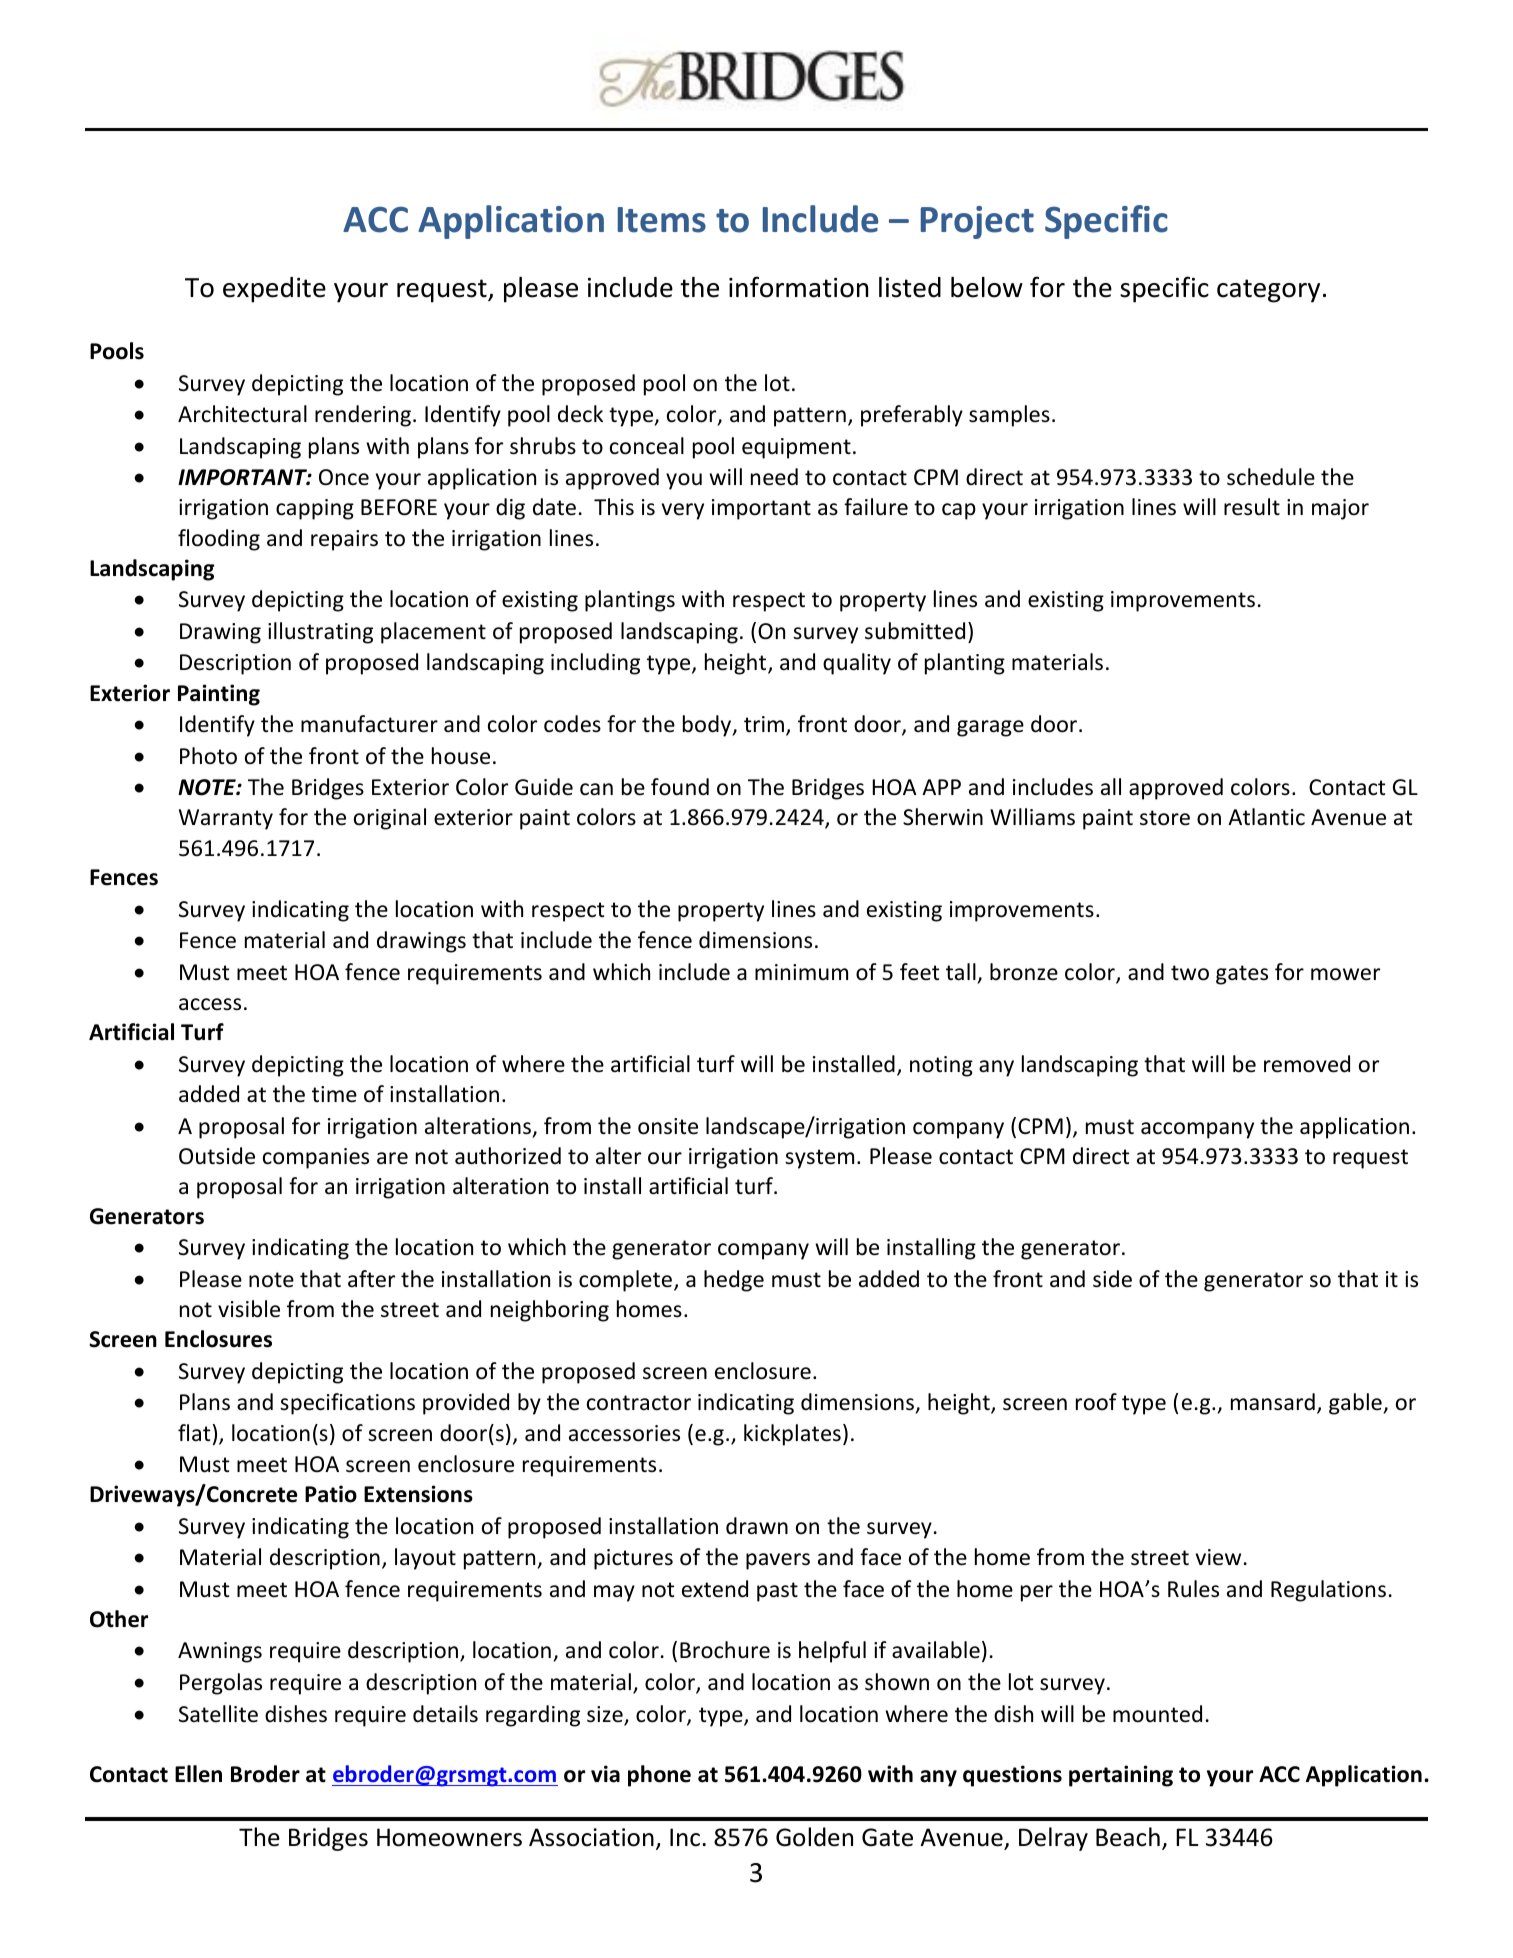 The height and width of the screenshot is (1958, 1513). Describe the element at coordinates (801, 972) in the screenshot. I see `minimum` at that location.
